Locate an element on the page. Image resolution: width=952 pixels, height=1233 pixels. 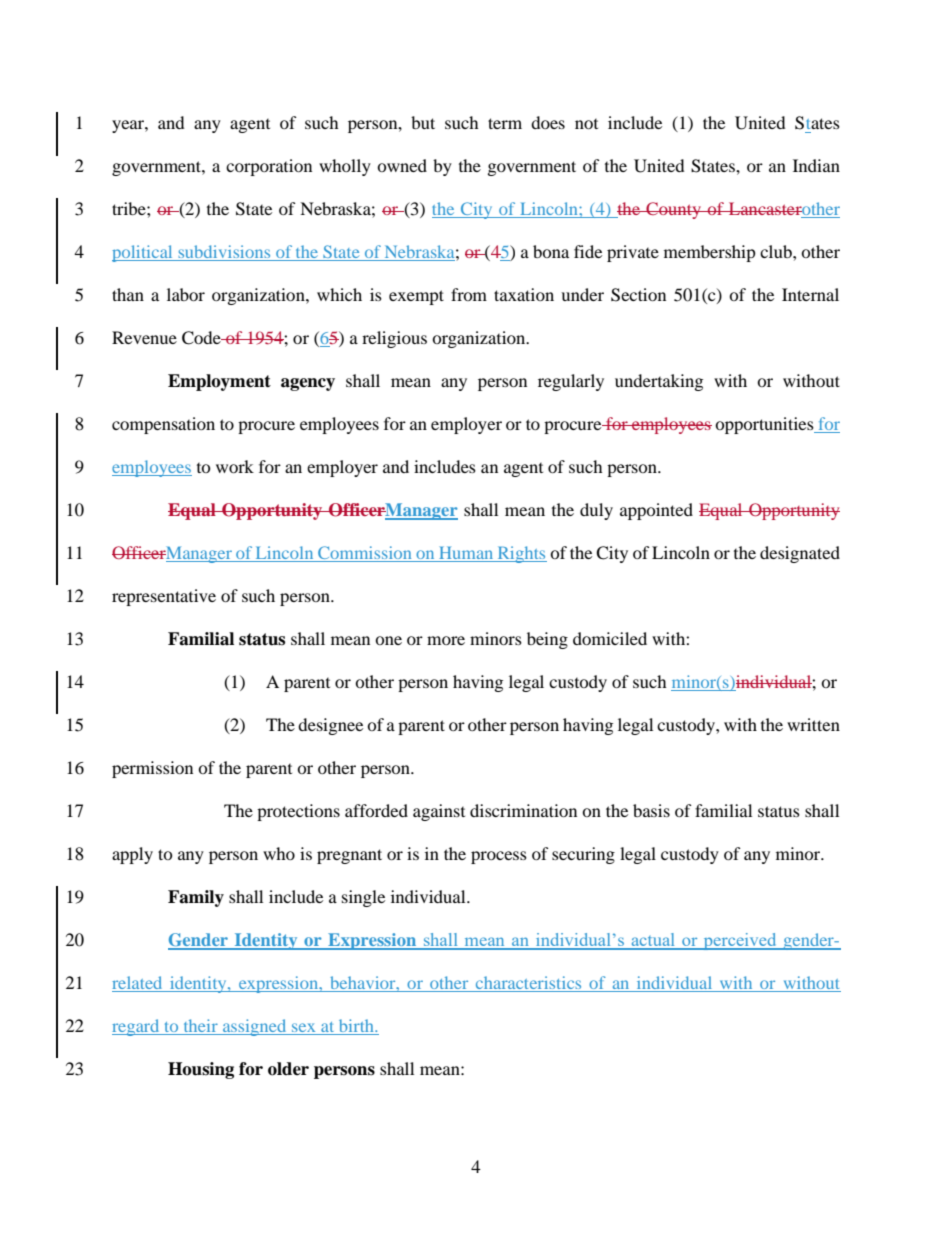
characteristics is located at coordinates (528, 984).
